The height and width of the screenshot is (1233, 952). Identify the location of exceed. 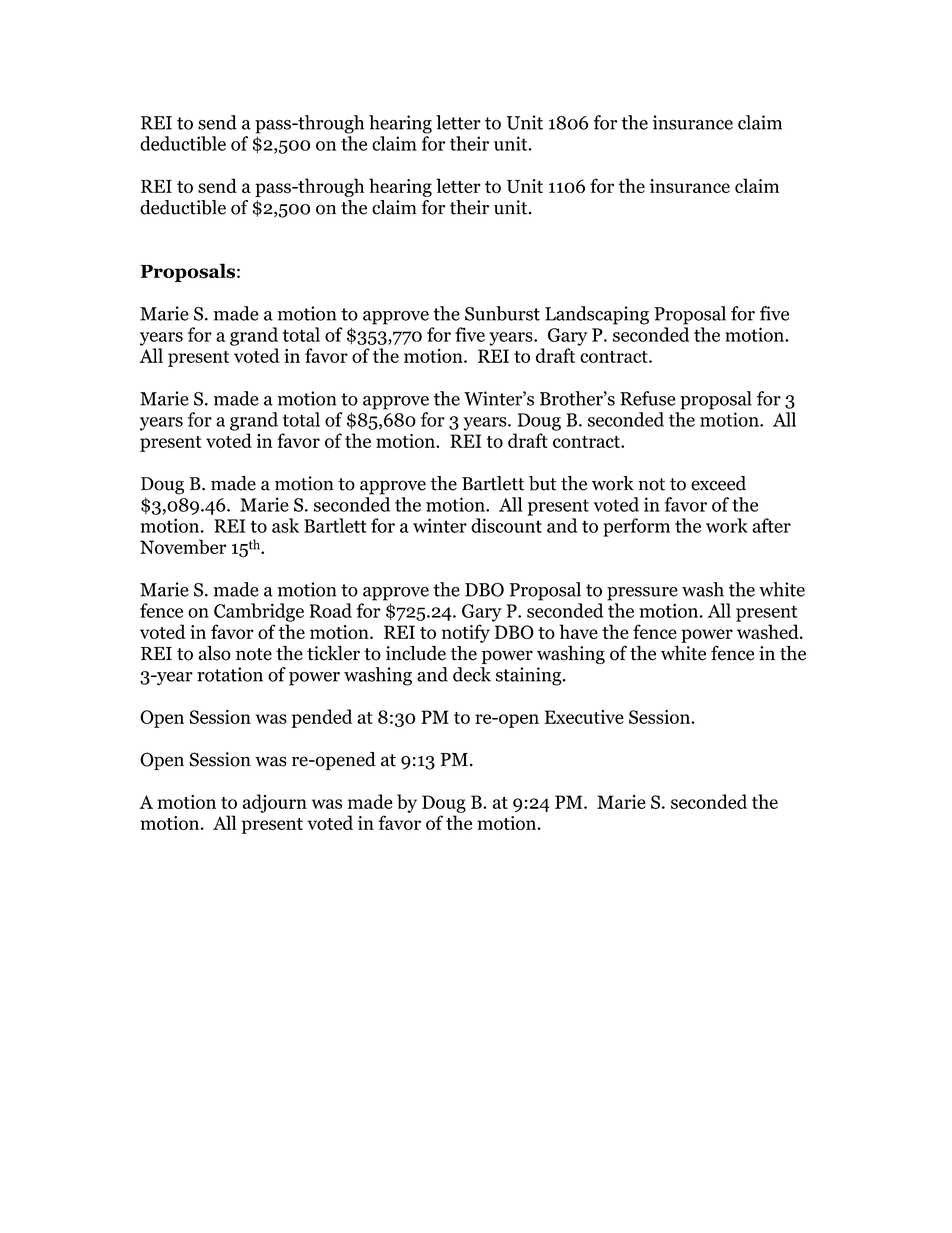
(718, 483).
